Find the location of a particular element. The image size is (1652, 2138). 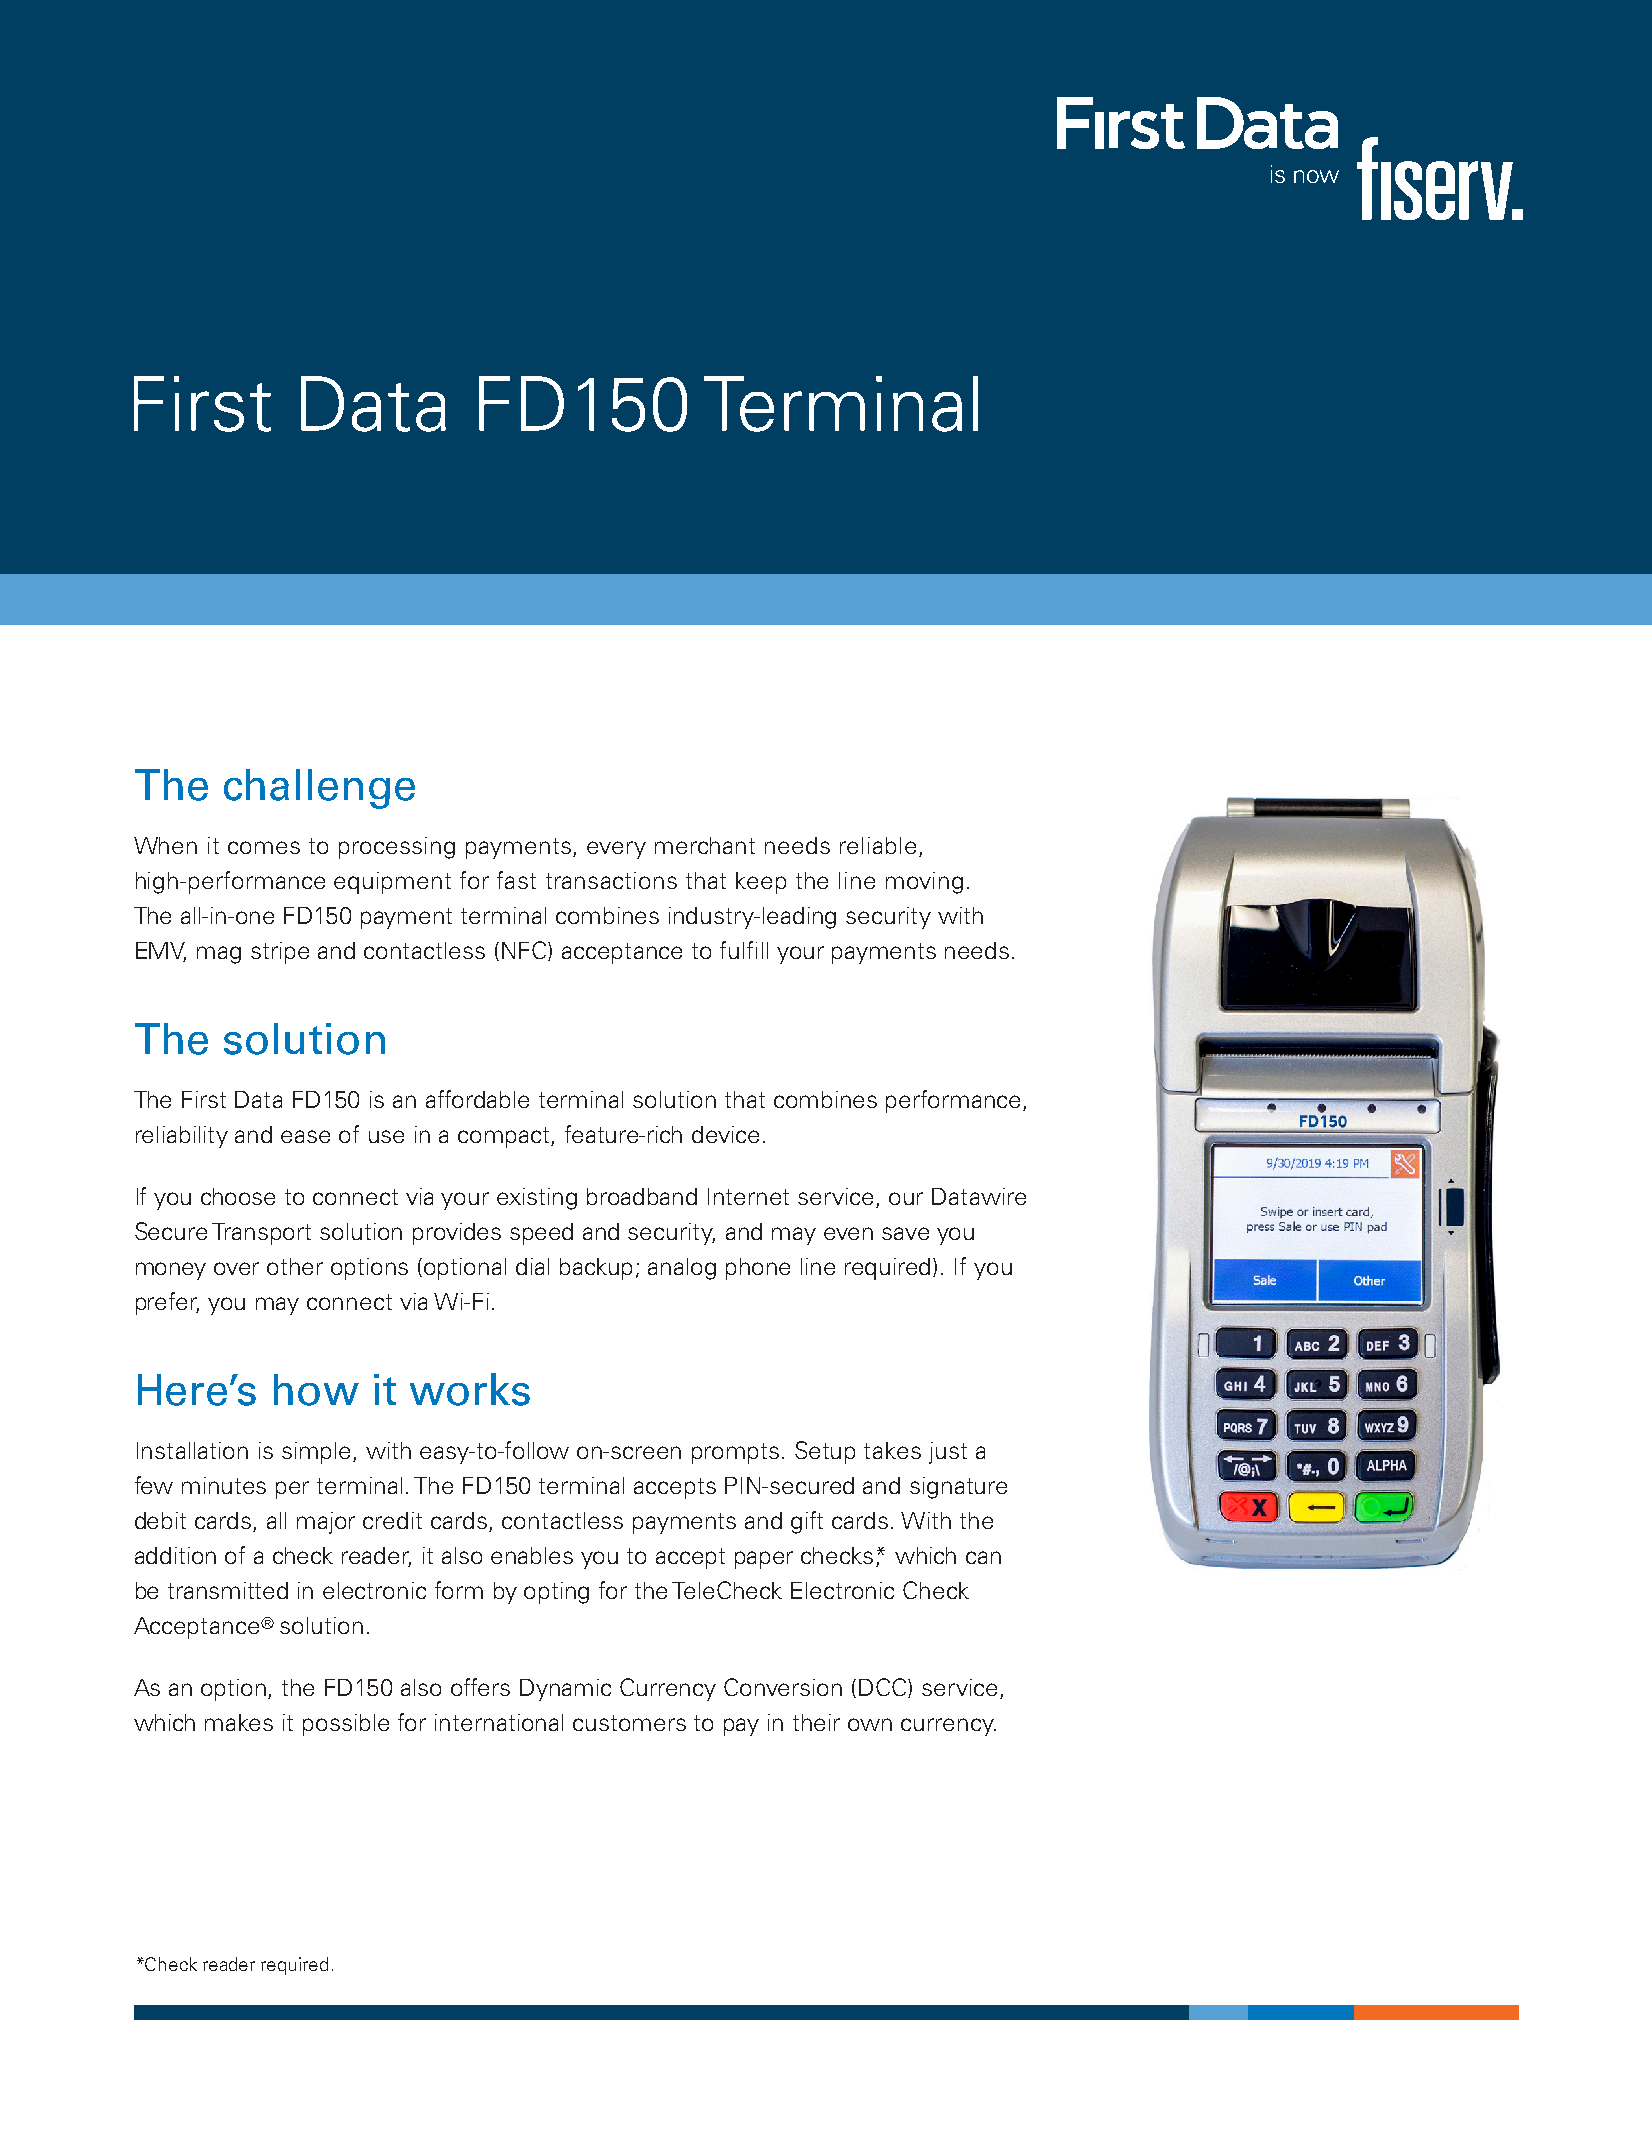

stripe is located at coordinates (280, 953).
